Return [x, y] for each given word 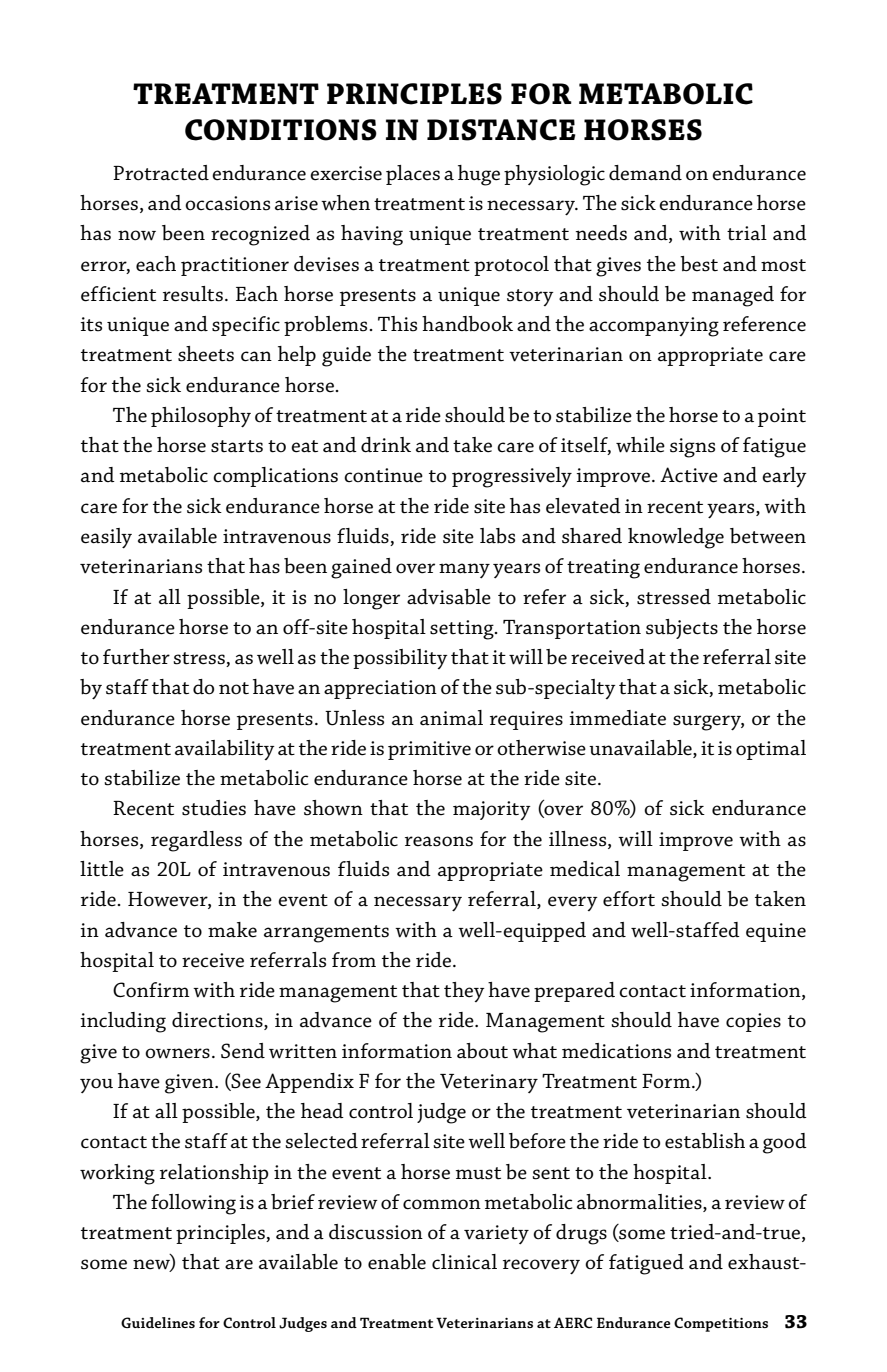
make [232, 930]
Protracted [161, 173]
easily [106, 538]
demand [645, 173]
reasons [439, 841]
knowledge [676, 538]
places [413, 175]
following [193, 1204]
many [464, 570]
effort [629, 899]
